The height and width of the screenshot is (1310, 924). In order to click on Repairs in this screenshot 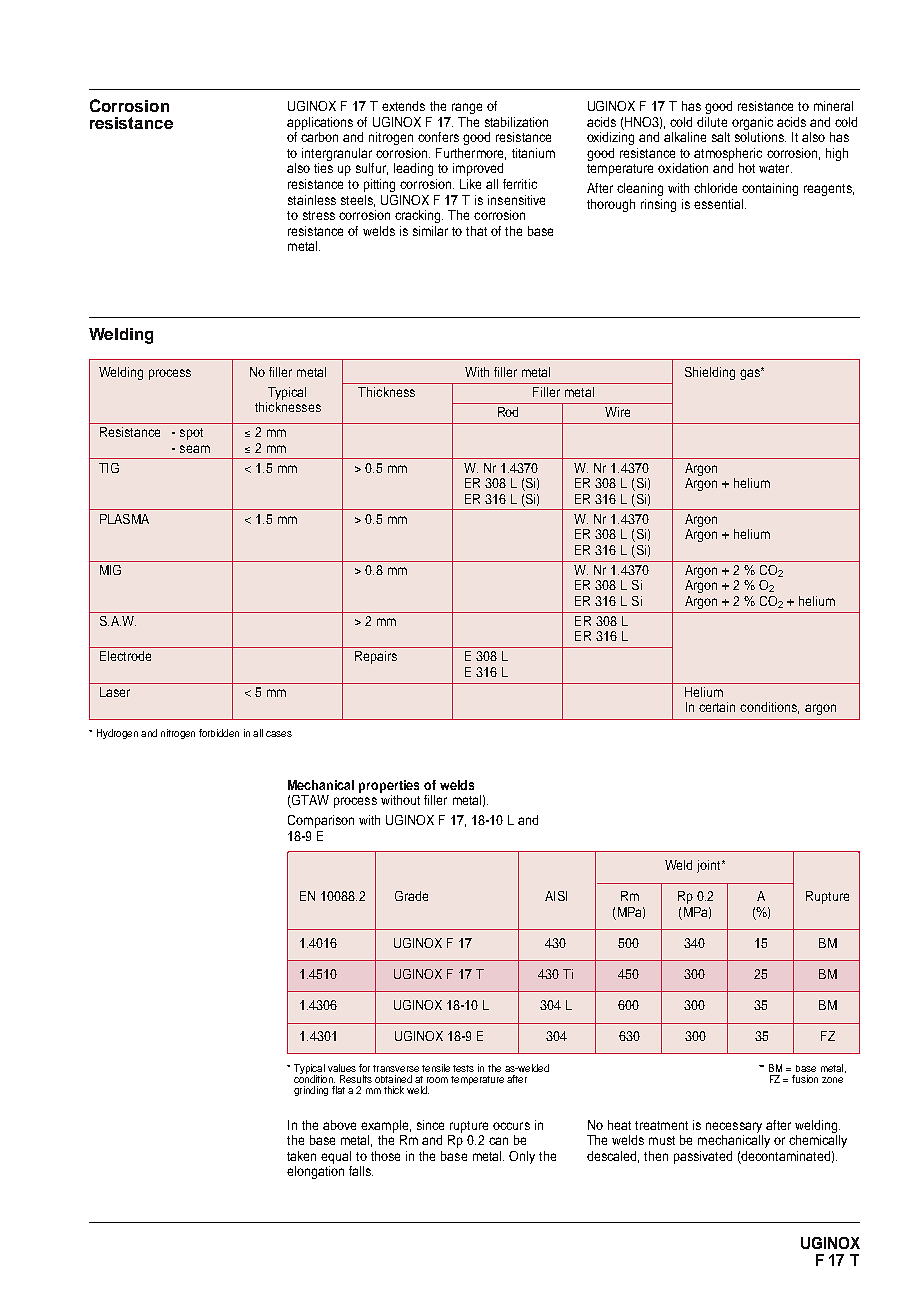, I will do `click(376, 657)`.
